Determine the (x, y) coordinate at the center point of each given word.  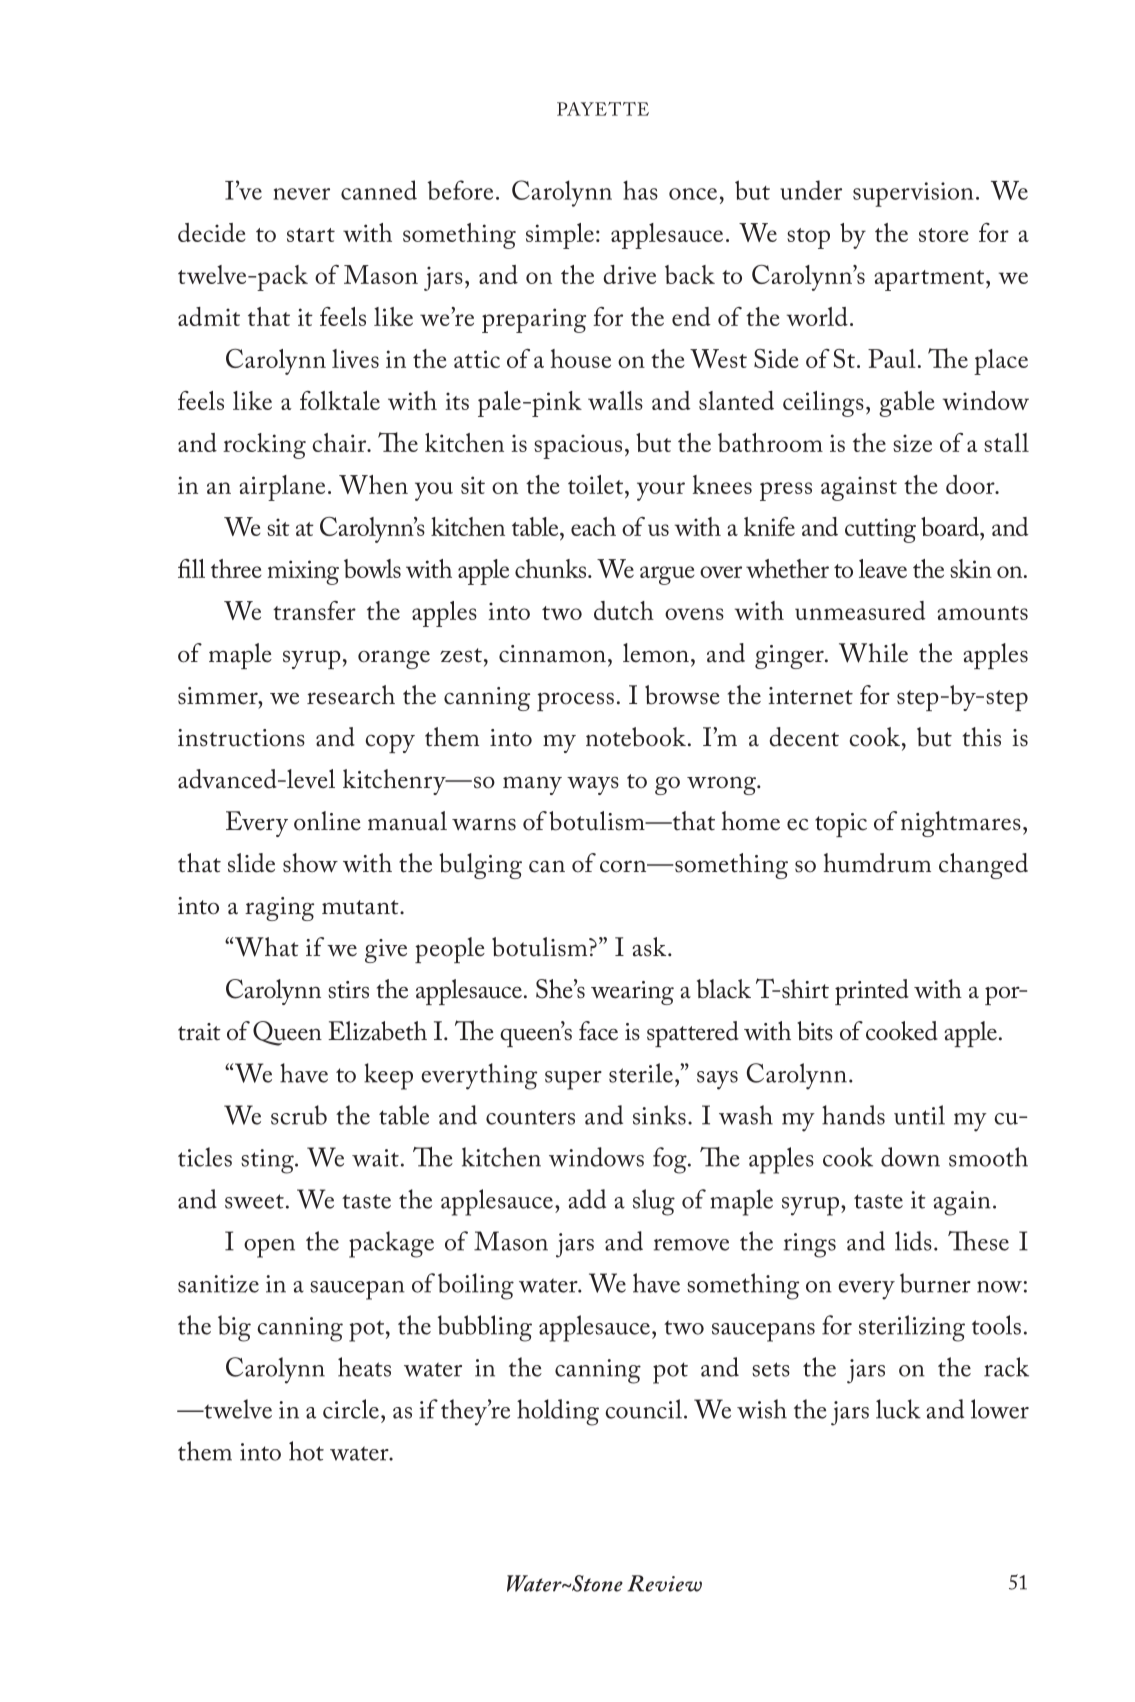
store (944, 235)
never (301, 194)
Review (664, 1583)
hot (306, 1451)
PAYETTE (603, 109)
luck (898, 1409)
